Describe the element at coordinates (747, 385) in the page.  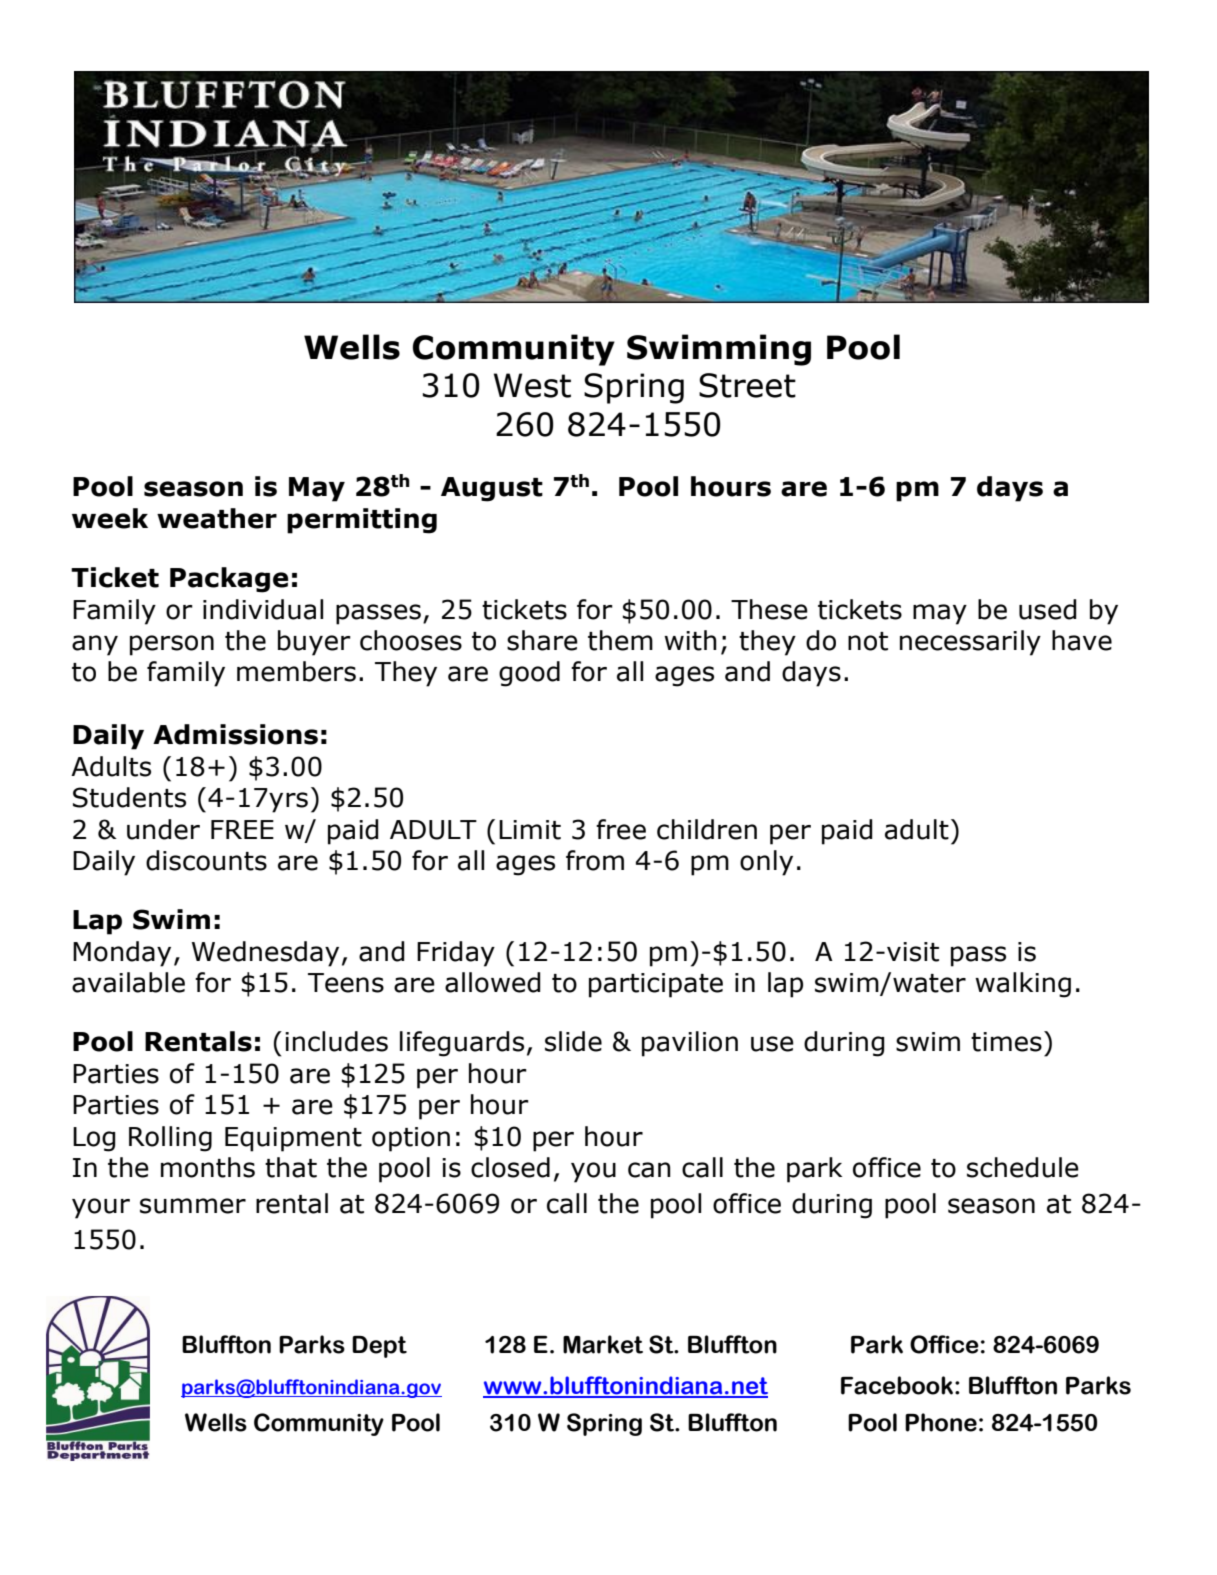
I see `Street` at that location.
